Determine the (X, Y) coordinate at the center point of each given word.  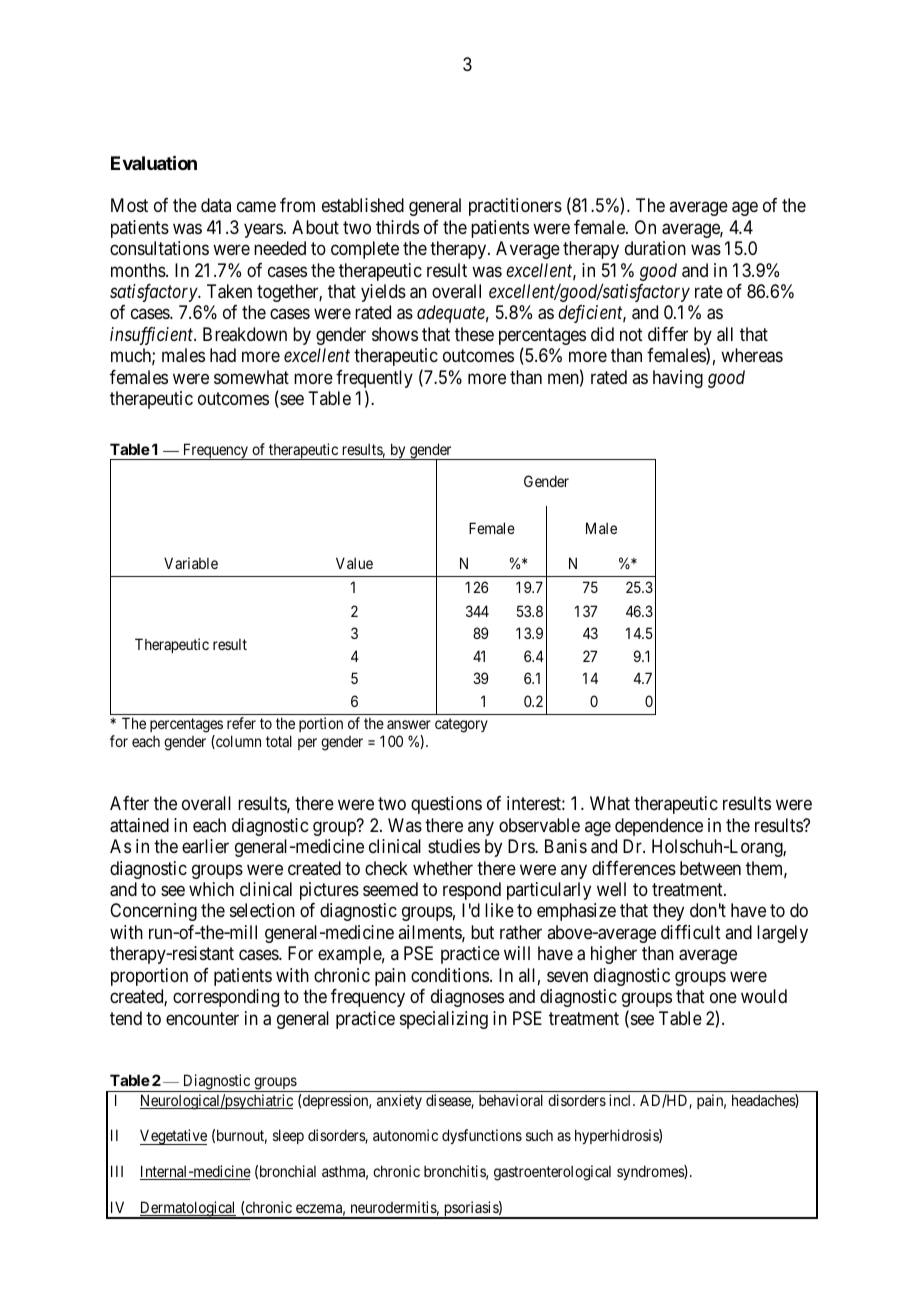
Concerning (153, 912)
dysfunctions (482, 1136)
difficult (691, 932)
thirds (397, 227)
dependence (659, 827)
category (461, 725)
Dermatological (188, 1210)
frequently (374, 380)
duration (655, 248)
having (678, 379)
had (223, 355)
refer (241, 723)
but (482, 932)
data (216, 205)
